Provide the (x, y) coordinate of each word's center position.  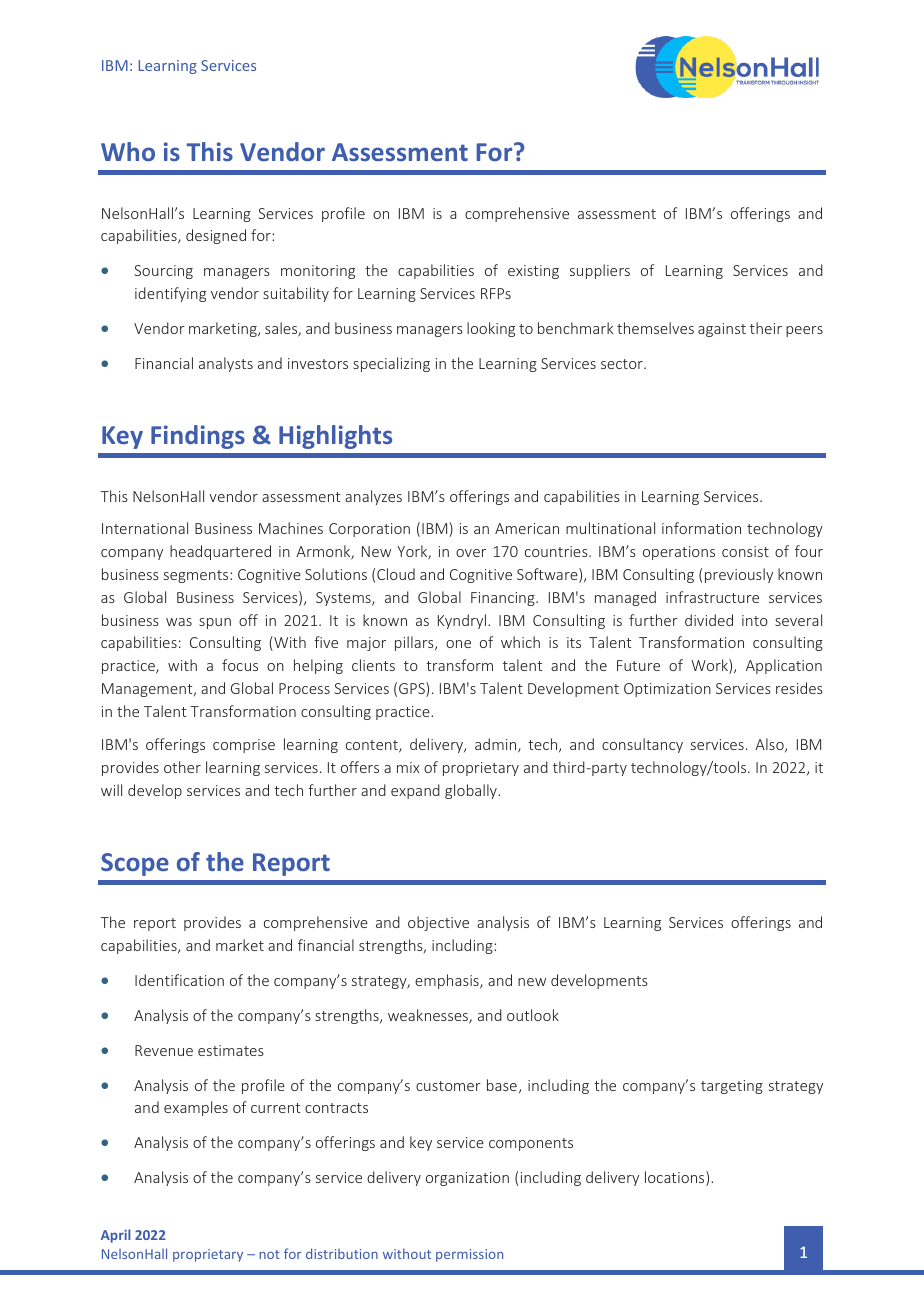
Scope (135, 864)
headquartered (220, 552)
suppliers (600, 271)
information (701, 528)
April (116, 1236)
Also (770, 745)
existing (533, 272)
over (471, 553)
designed (216, 236)
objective (438, 923)
